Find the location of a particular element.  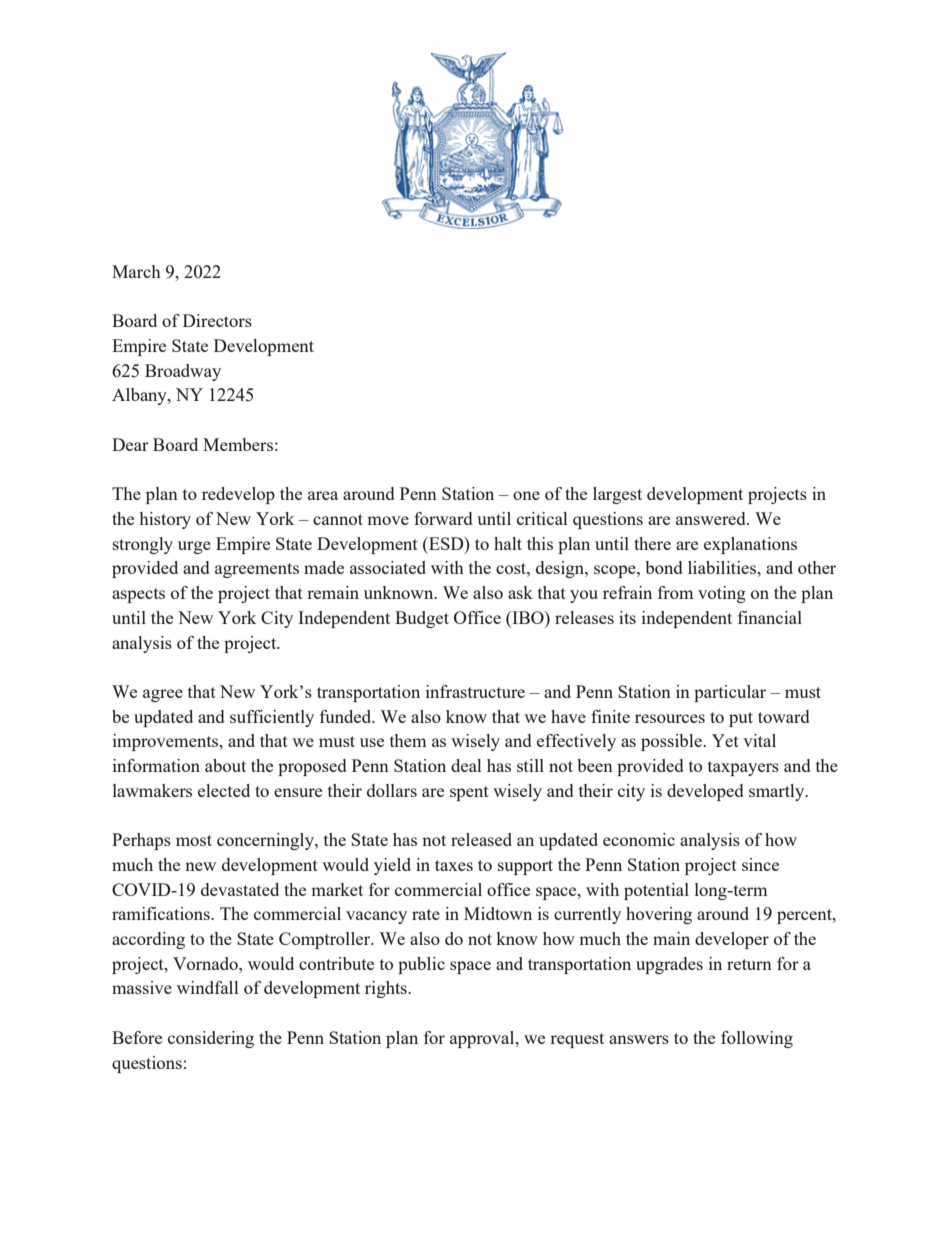

considering is located at coordinates (211, 1039).
